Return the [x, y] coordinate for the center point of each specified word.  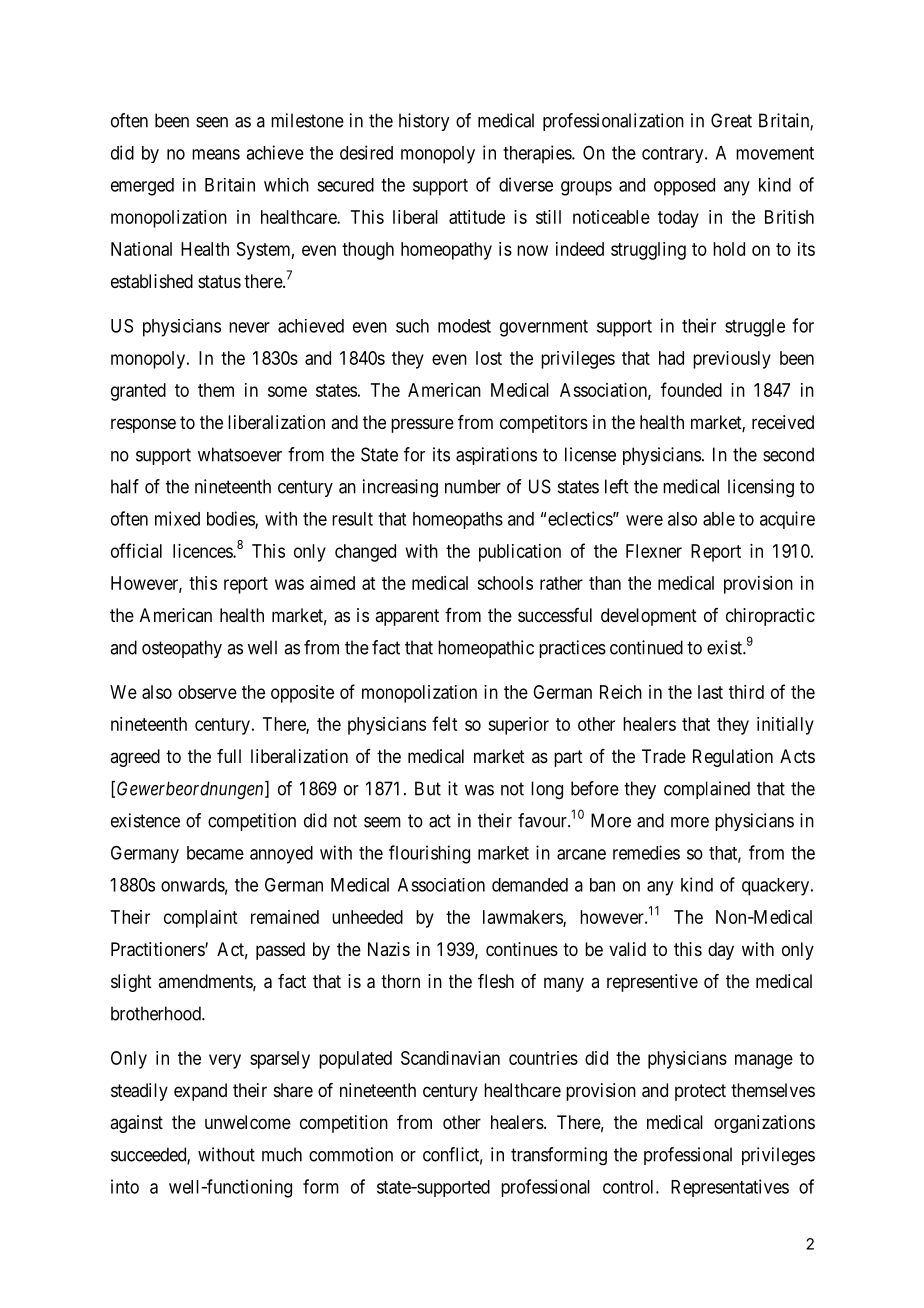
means [216, 154]
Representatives [730, 1188]
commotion [351, 1154]
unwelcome [248, 1122]
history [424, 122]
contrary [674, 155]
